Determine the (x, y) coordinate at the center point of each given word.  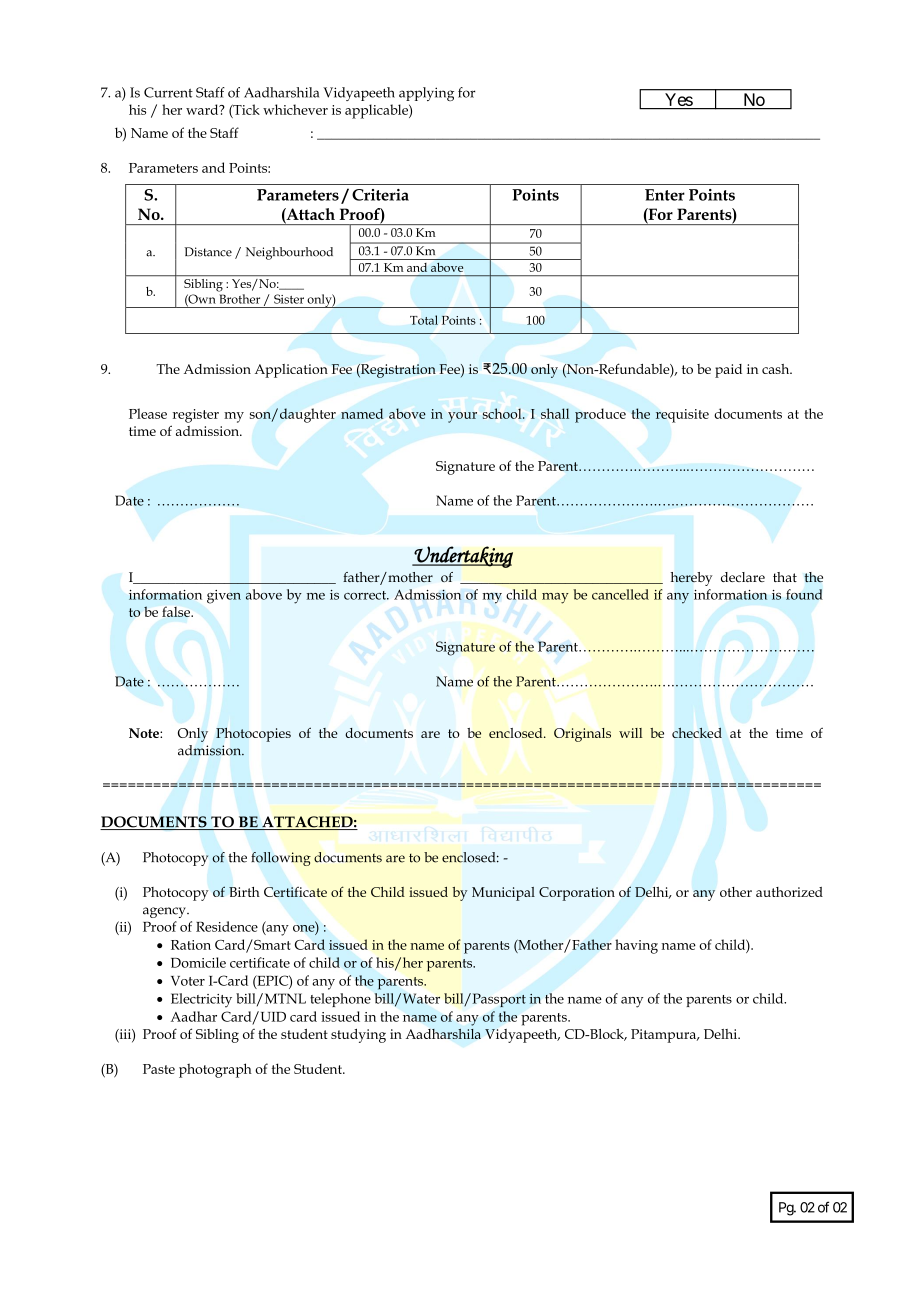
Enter (665, 195)
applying (426, 94)
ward (203, 109)
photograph (215, 1070)
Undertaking (462, 557)
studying (358, 1036)
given (224, 597)
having (636, 946)
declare (743, 577)
